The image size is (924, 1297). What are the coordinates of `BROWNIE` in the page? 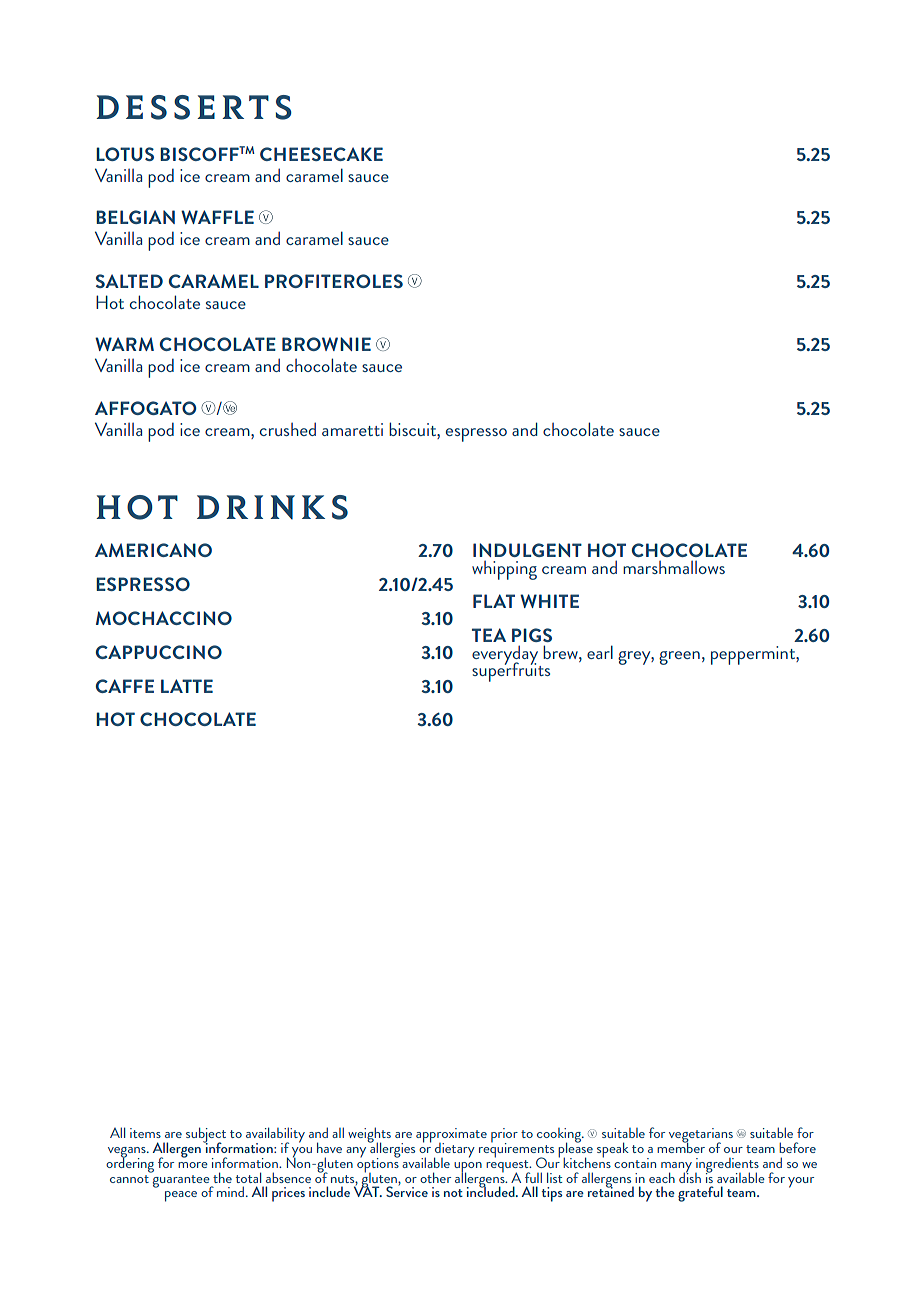 It's located at (326, 344).
